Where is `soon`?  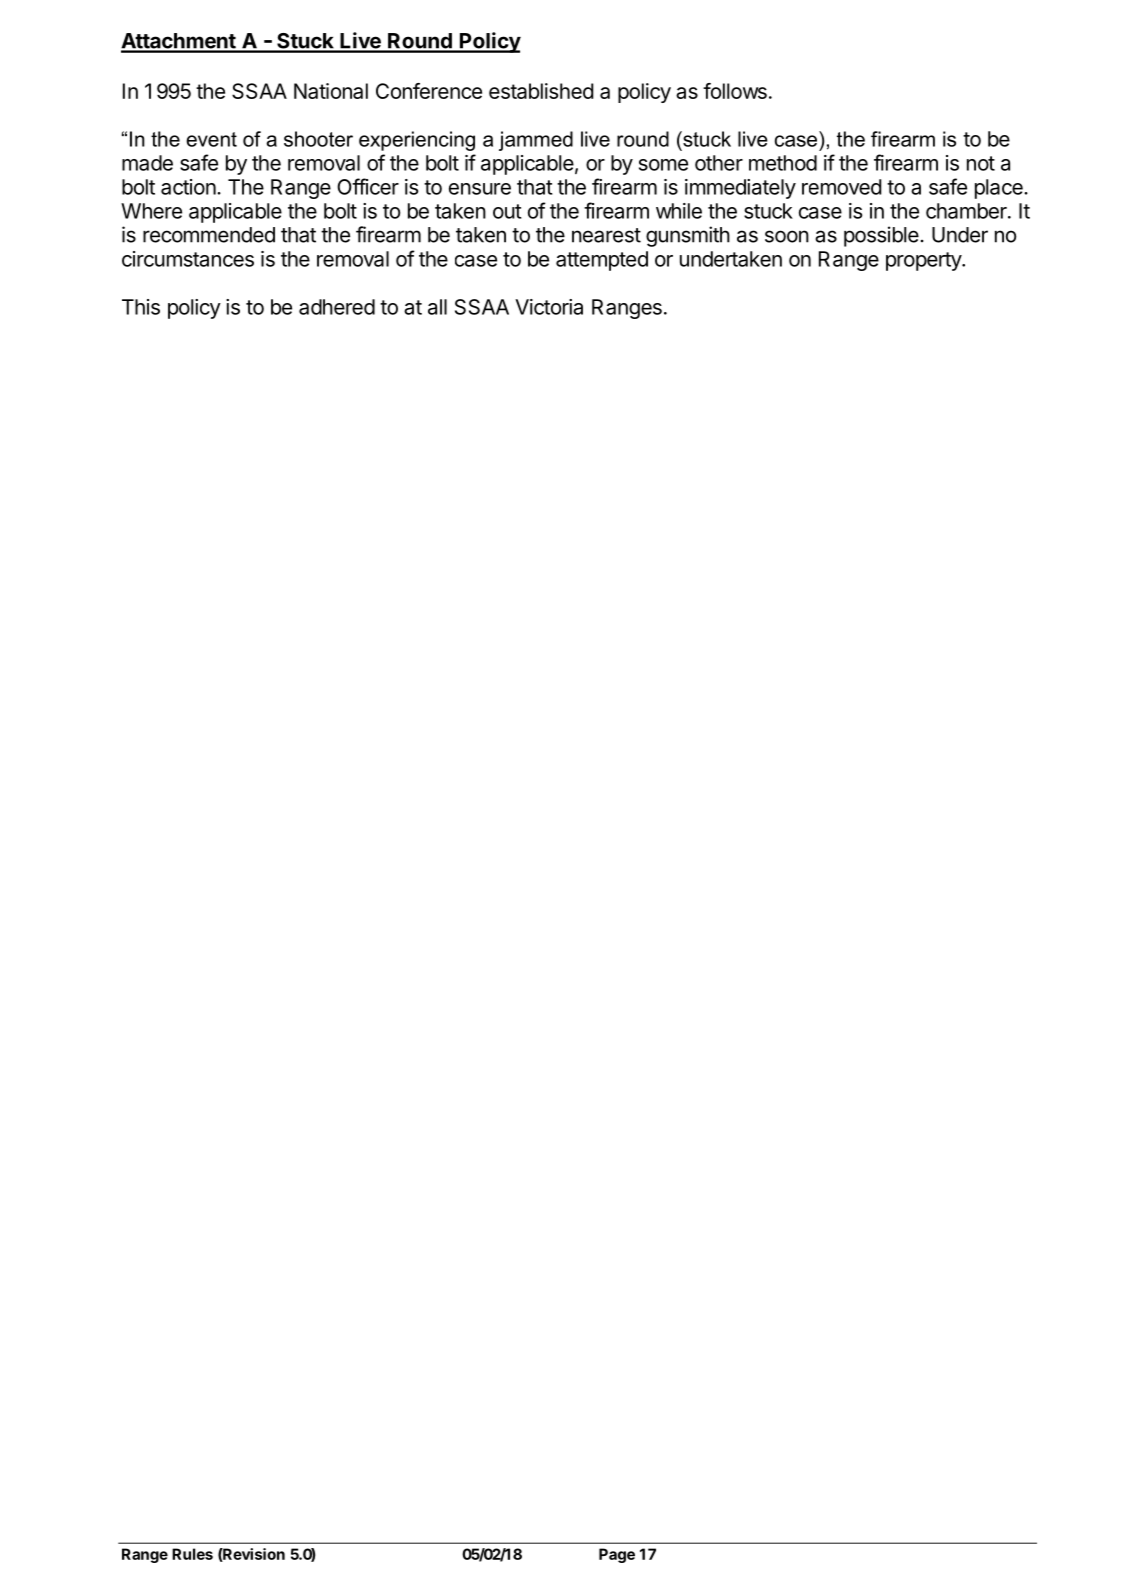 soon is located at coordinates (787, 236).
